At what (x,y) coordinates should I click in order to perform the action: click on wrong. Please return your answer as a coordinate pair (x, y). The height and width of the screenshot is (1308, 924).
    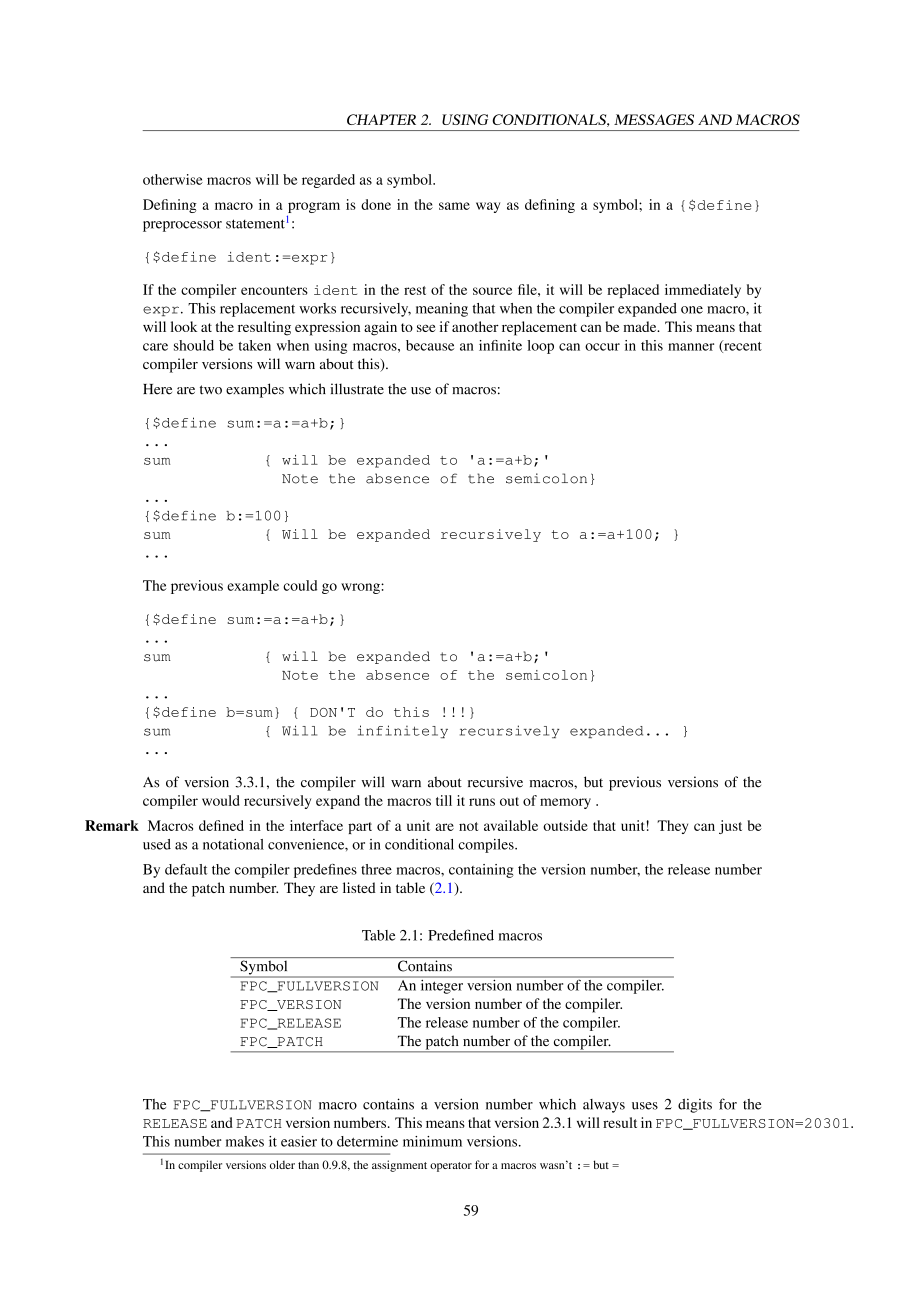
    Looking at the image, I should click on (361, 588).
